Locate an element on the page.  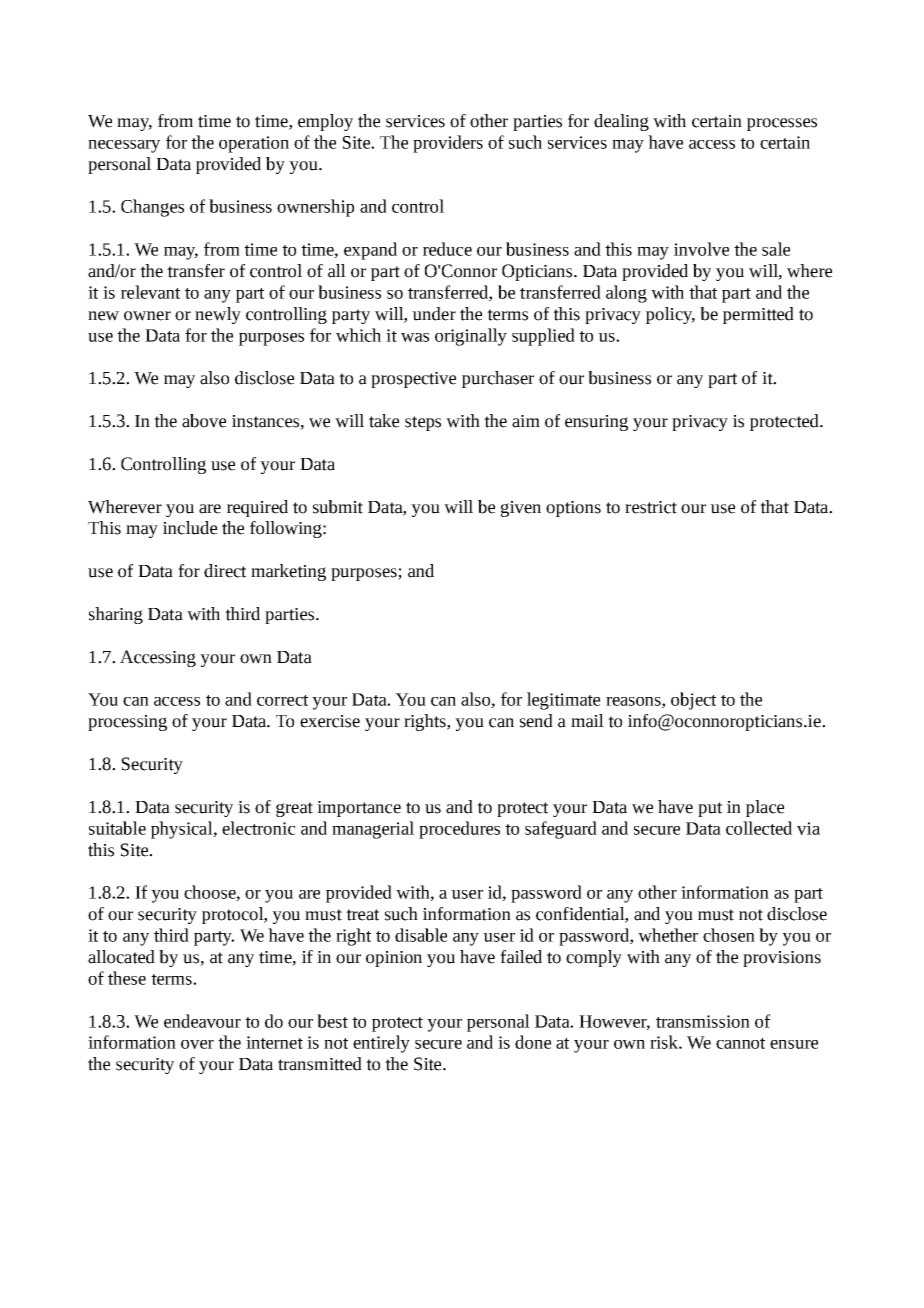
providers is located at coordinates (448, 144).
